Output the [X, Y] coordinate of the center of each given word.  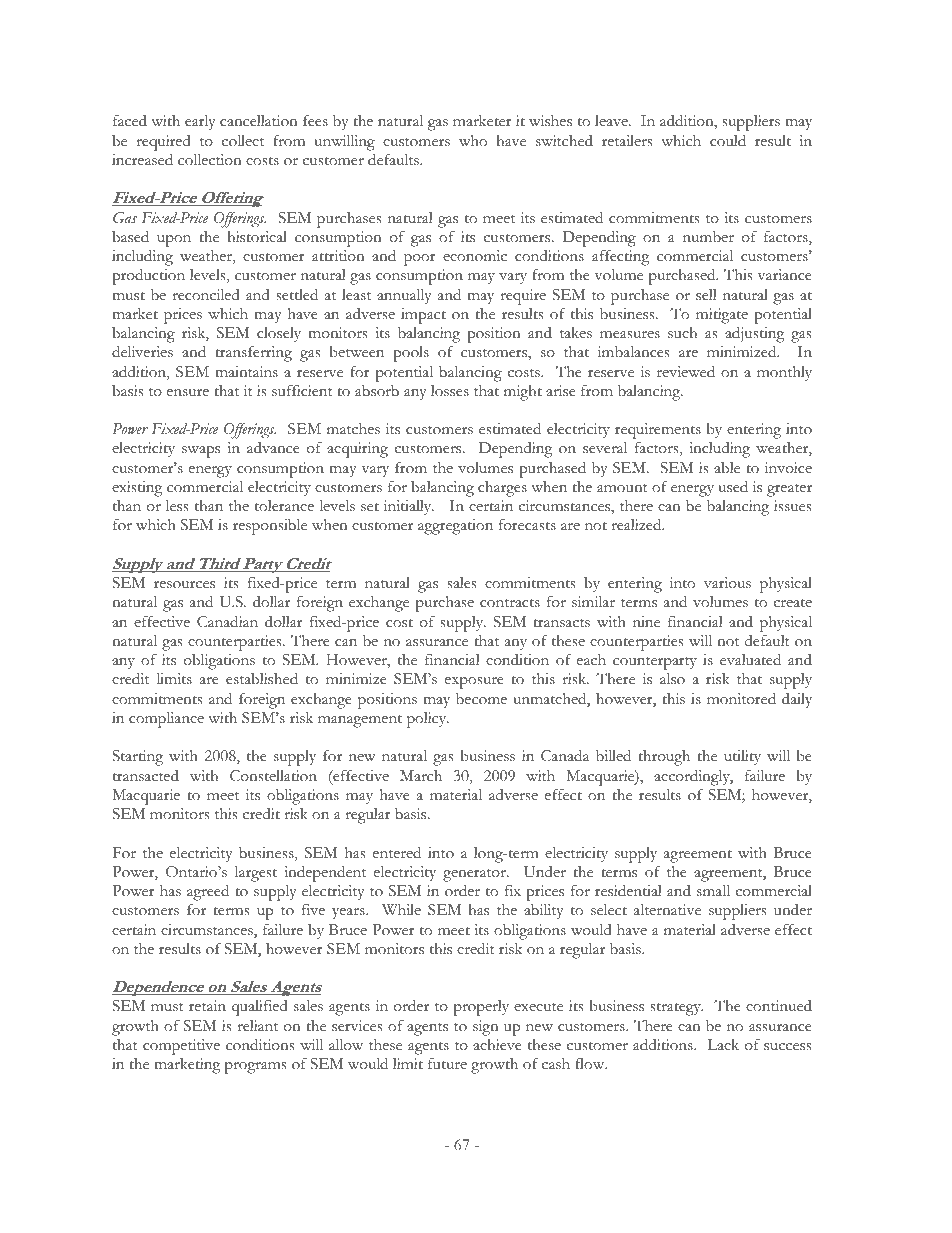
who [473, 141]
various [727, 583]
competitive [181, 1047]
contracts [510, 603]
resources [184, 585]
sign [486, 1028]
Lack [723, 1045]
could [728, 140]
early [200, 122]
